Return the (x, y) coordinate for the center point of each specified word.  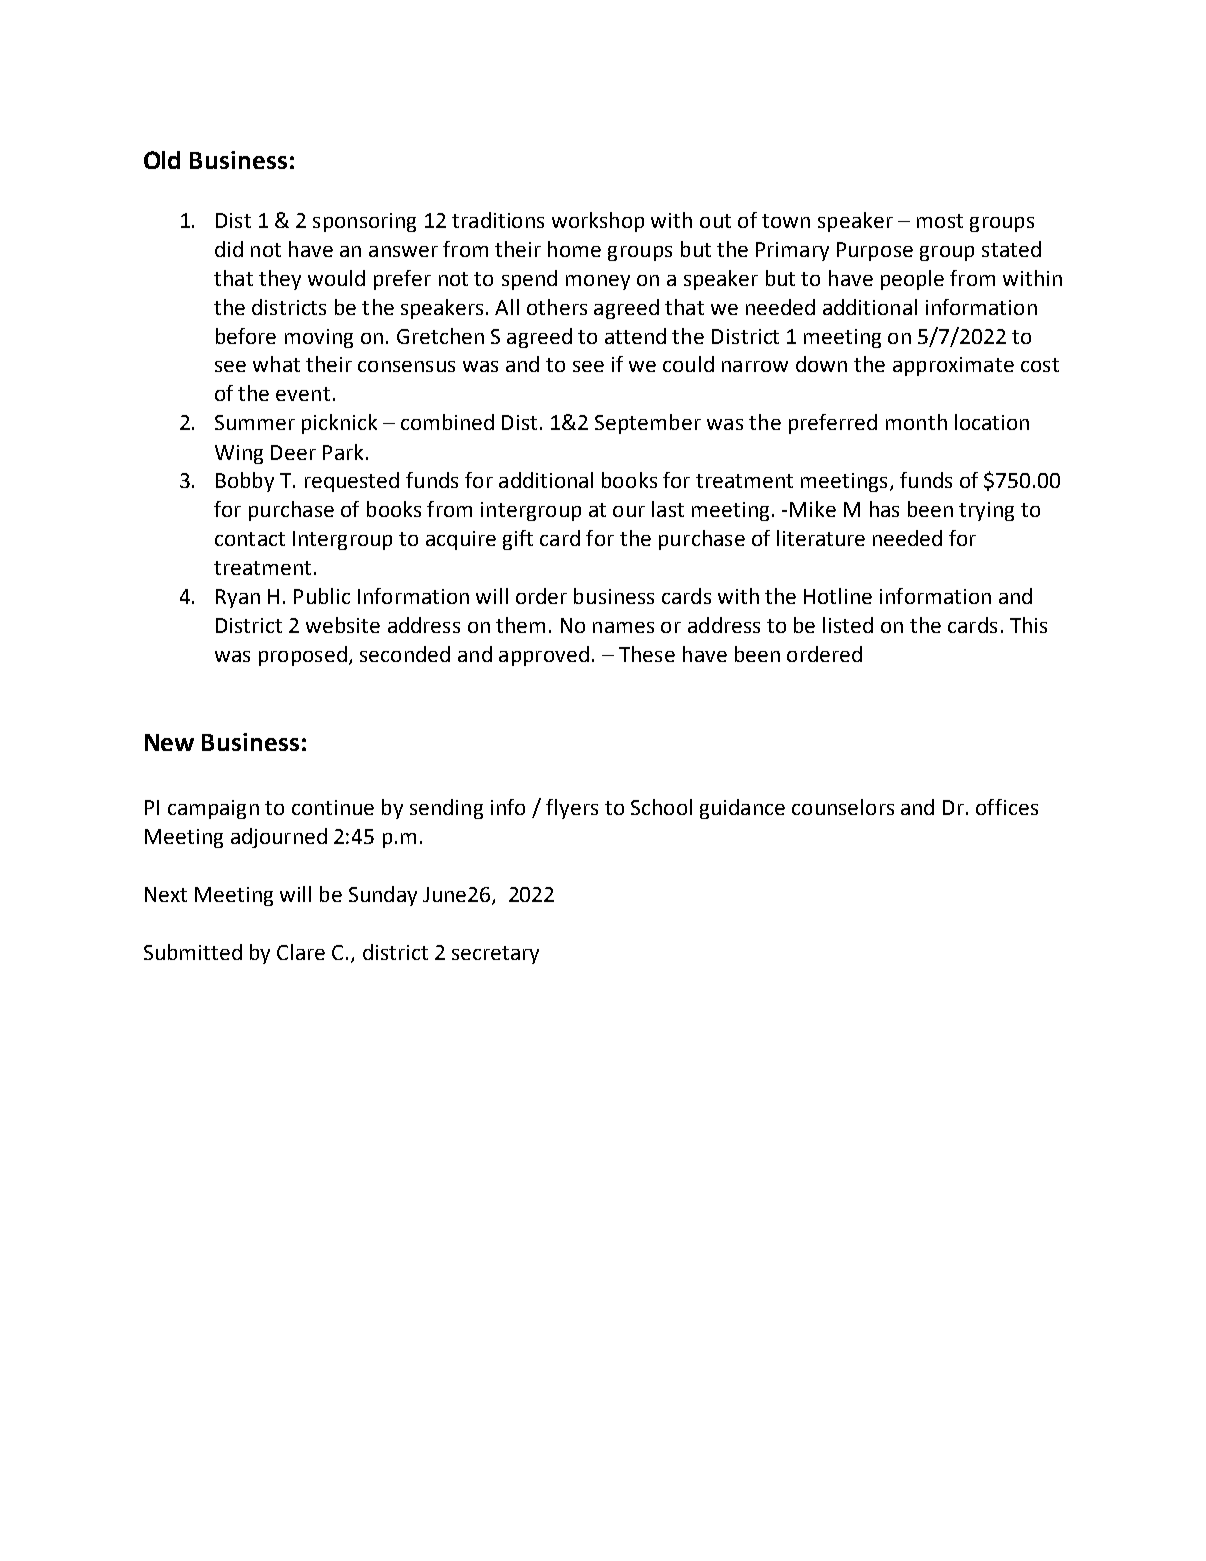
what (276, 364)
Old (162, 160)
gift (518, 540)
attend (635, 336)
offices (1007, 807)
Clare (301, 952)
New (169, 742)
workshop (598, 222)
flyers (572, 809)
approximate (953, 366)
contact (250, 539)
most (940, 221)
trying (986, 511)
